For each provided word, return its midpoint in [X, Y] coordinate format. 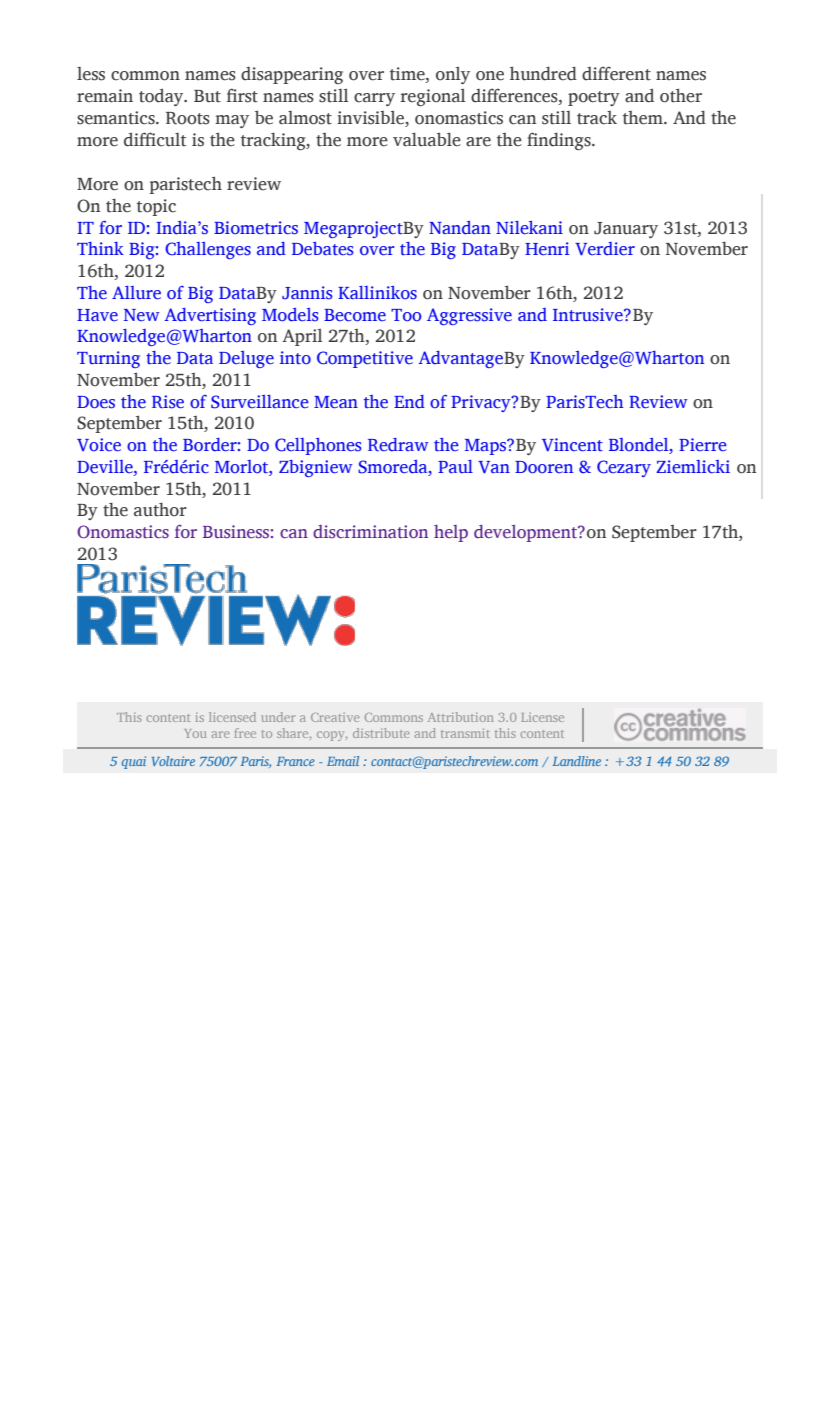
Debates [323, 249]
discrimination [370, 532]
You [195, 733]
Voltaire [173, 761]
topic [156, 207]
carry [374, 99]
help [451, 533]
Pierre [703, 444]
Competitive [365, 359]
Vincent [572, 445]
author [160, 509]
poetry [594, 98]
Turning [108, 359]
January [626, 230]
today [162, 97]
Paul [455, 466]
